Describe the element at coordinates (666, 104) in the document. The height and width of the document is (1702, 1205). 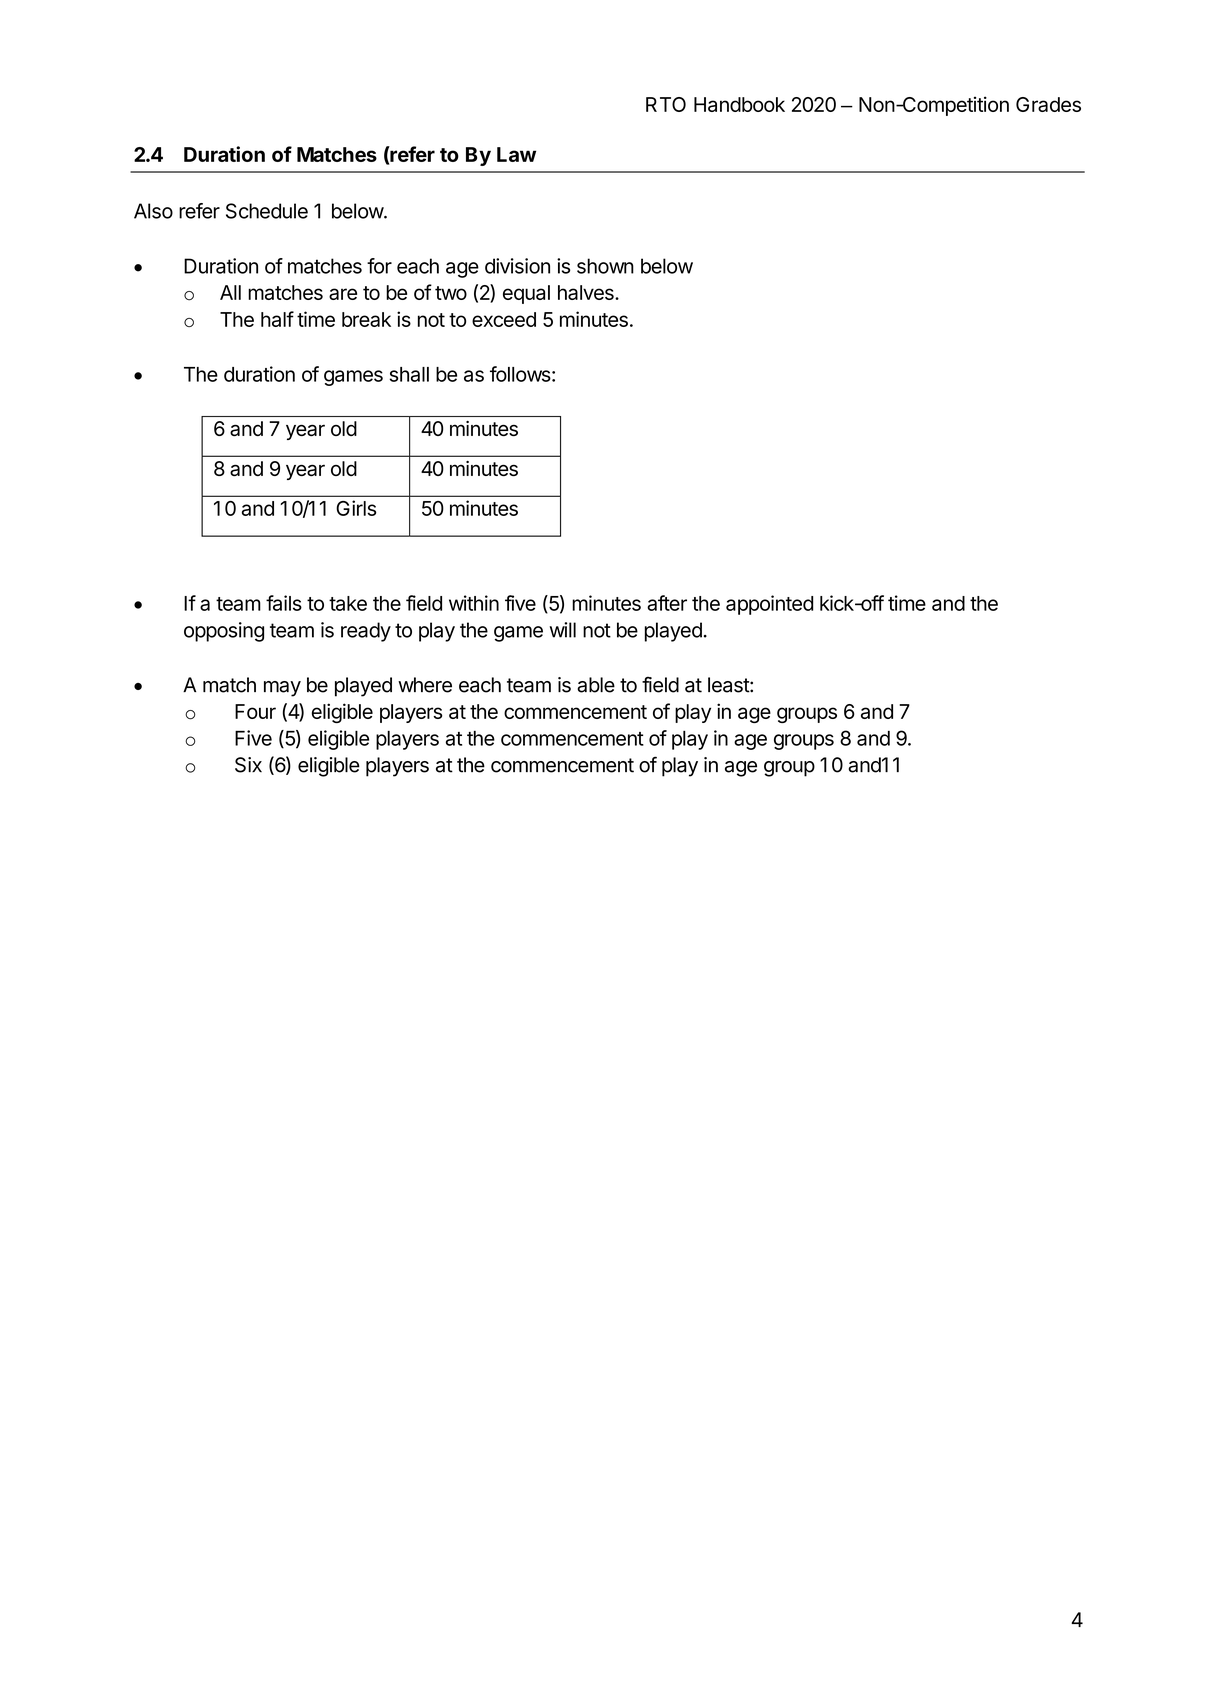
I see `RTO` at that location.
